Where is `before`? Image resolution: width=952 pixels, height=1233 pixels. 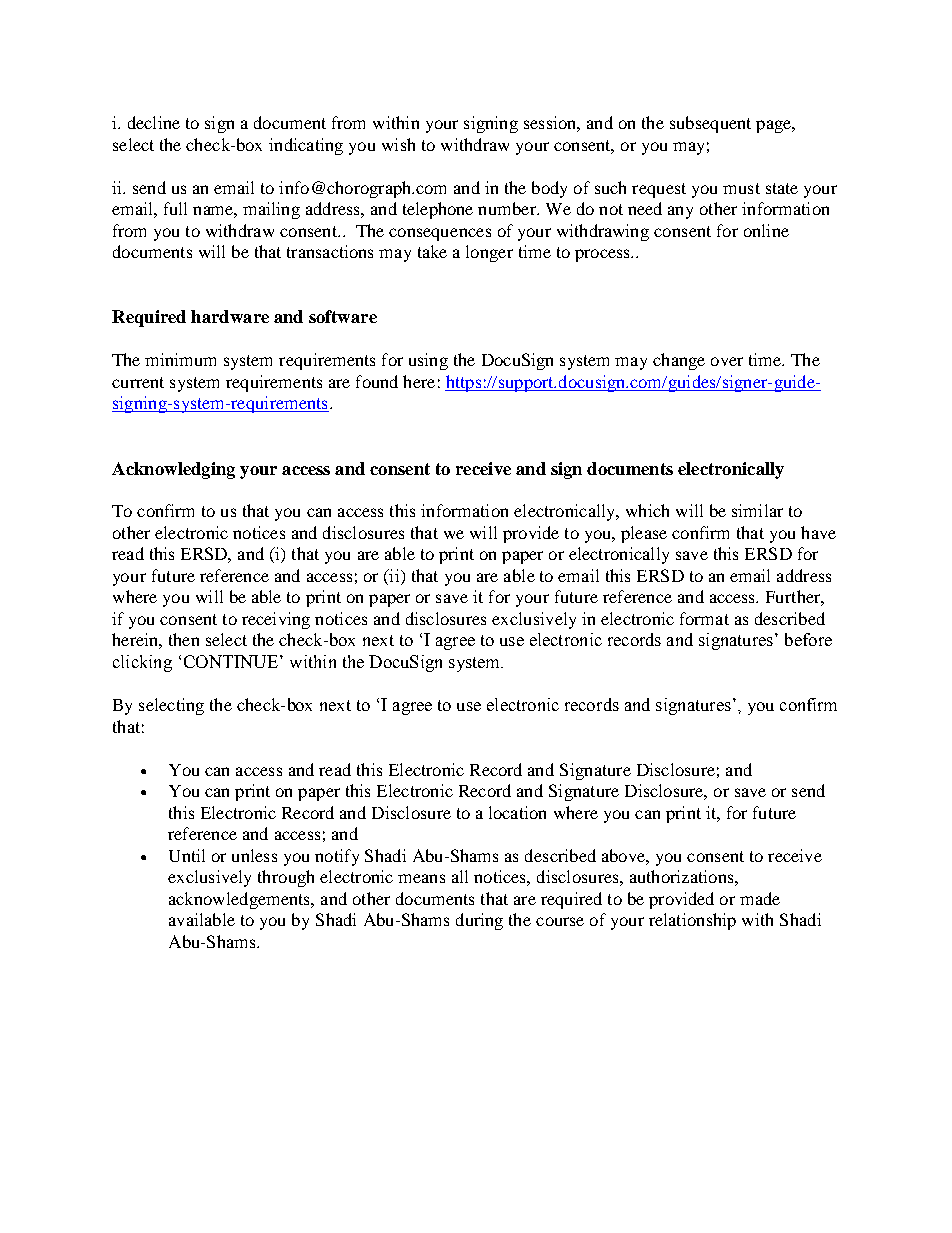
before is located at coordinates (808, 639).
